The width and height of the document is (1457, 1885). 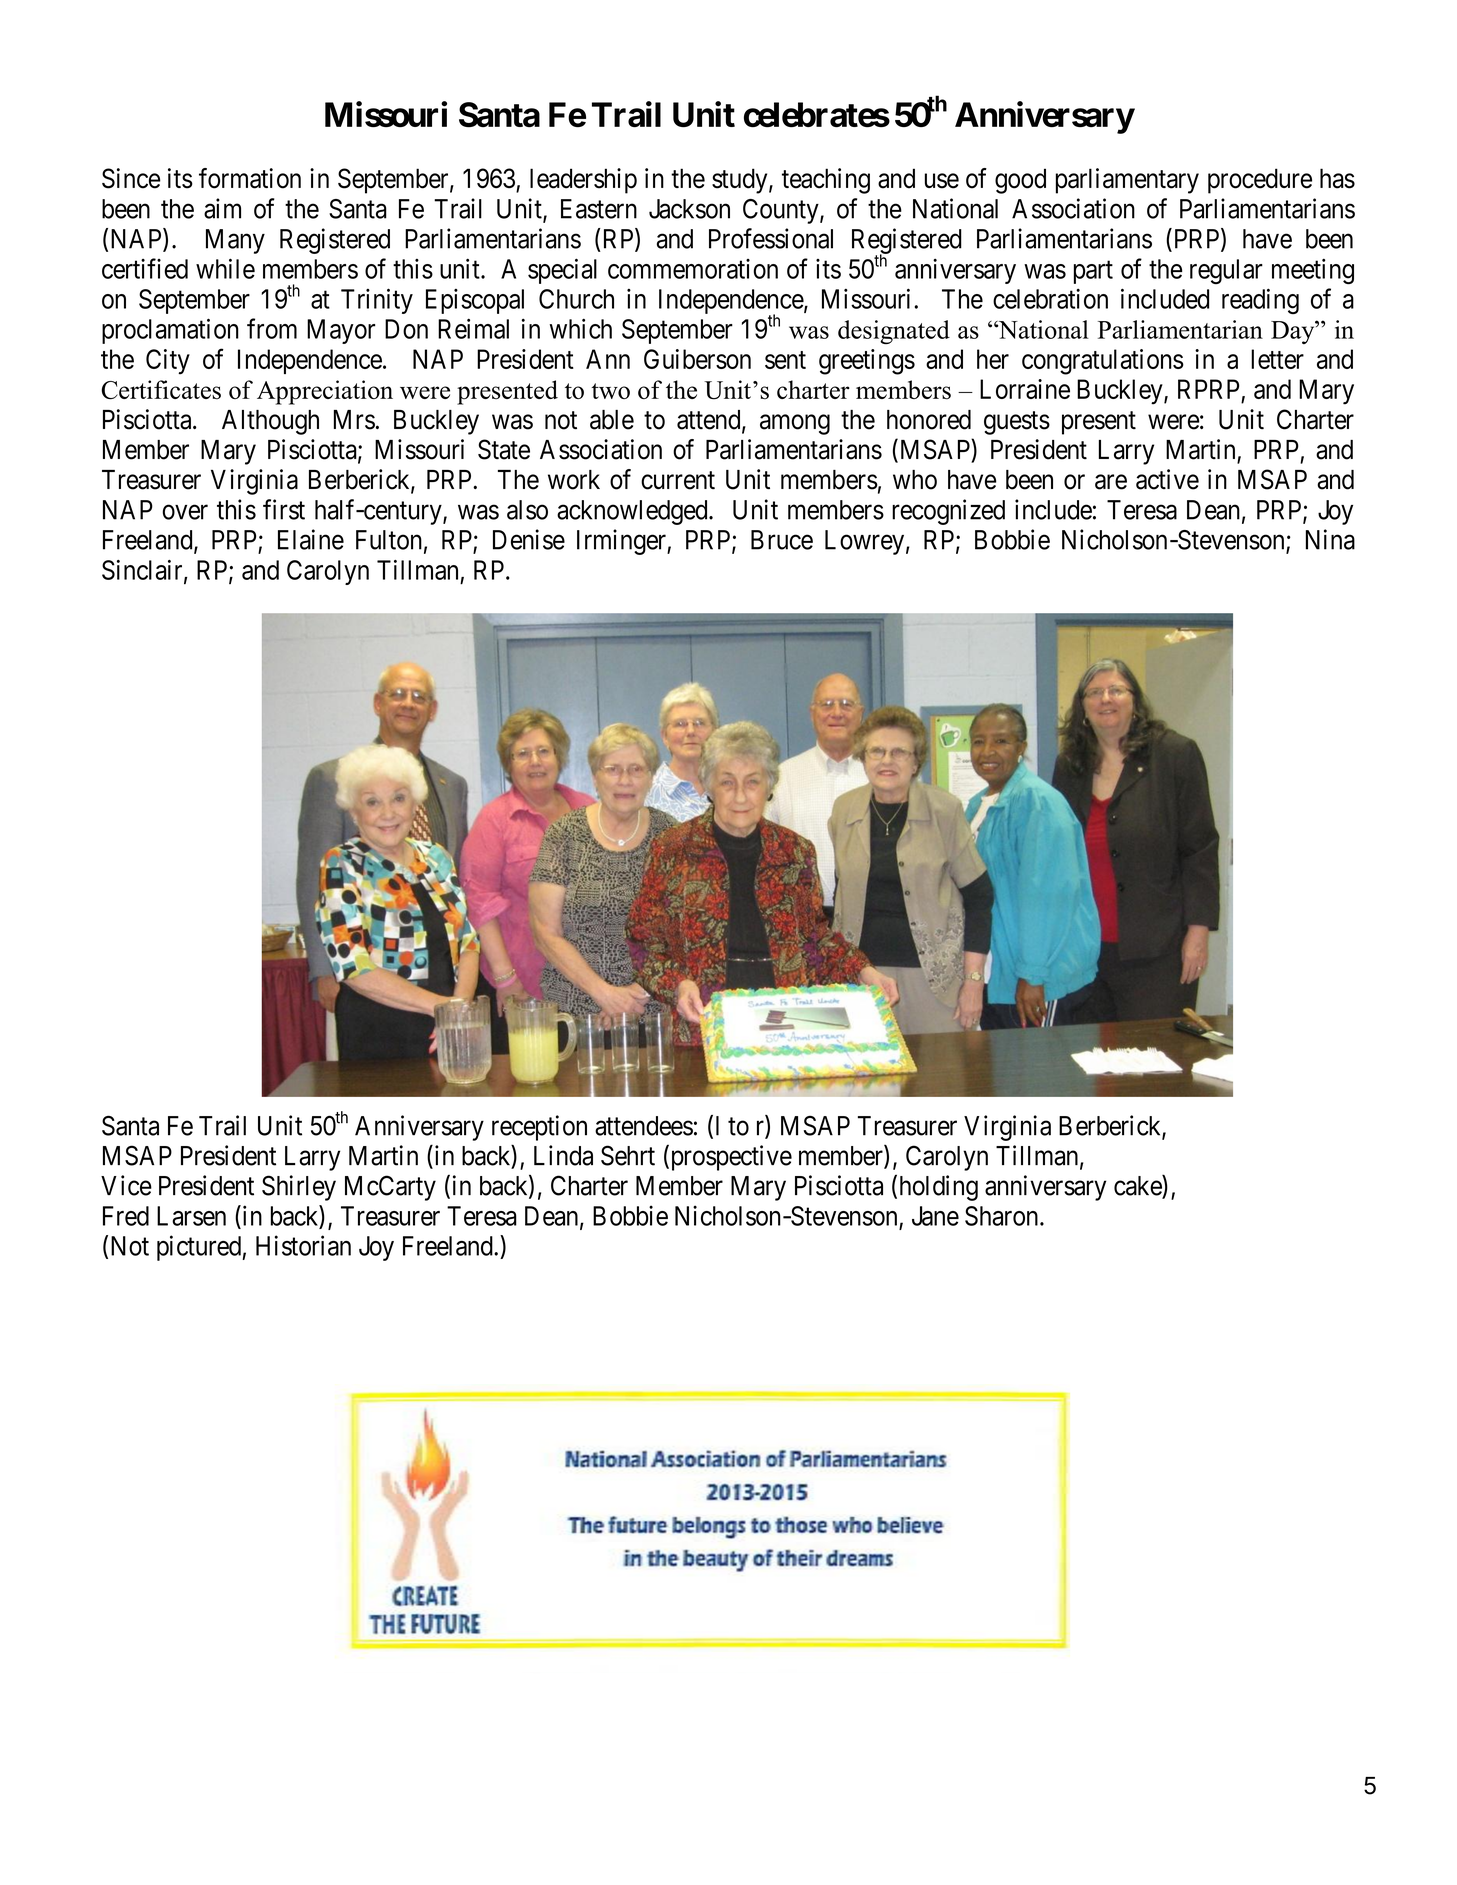 I want to click on Bruce, so click(x=782, y=540).
